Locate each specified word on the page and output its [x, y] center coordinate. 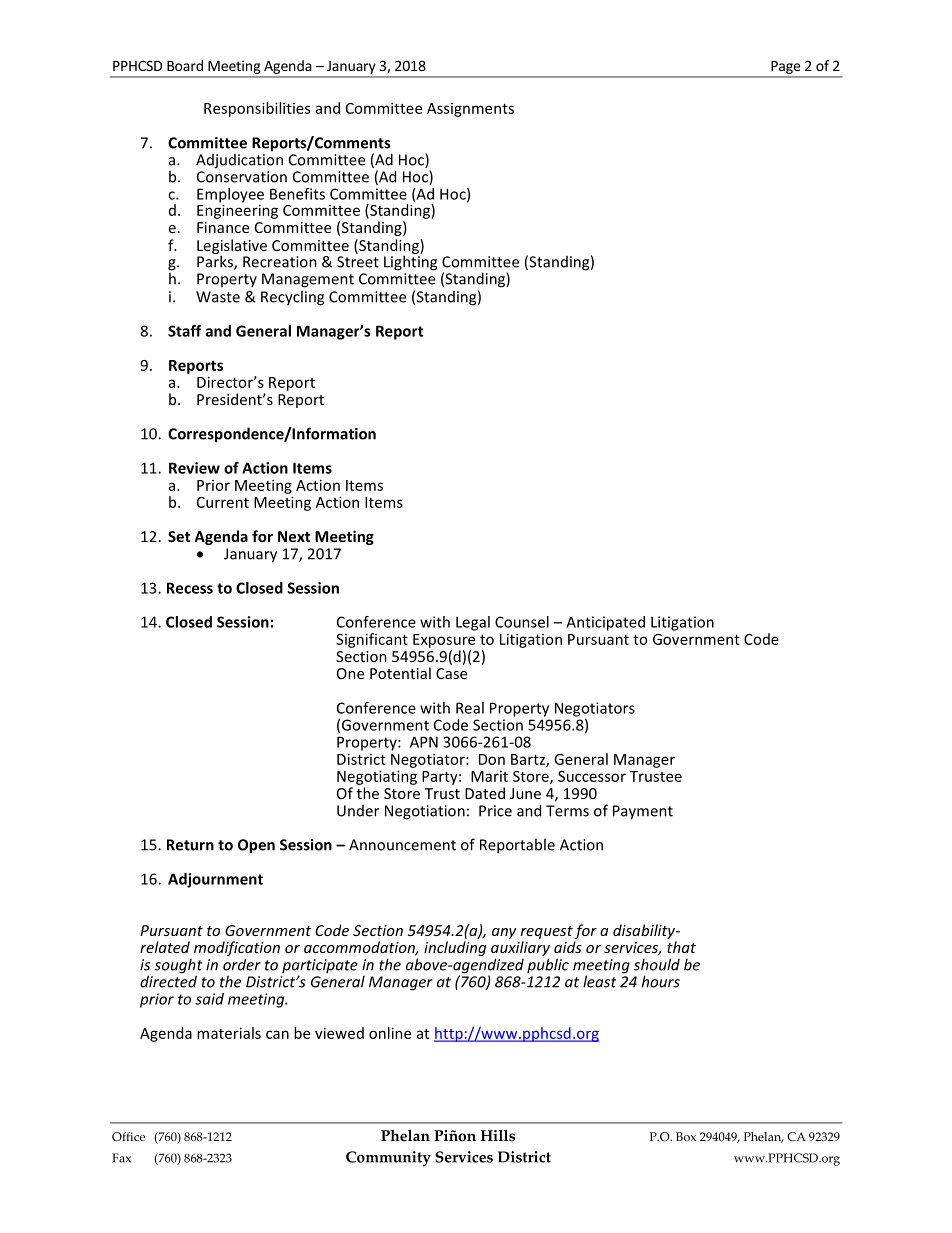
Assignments [470, 110]
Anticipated [605, 623]
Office [128, 1137]
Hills [498, 1136]
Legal [473, 623]
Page [785, 67]
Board [185, 65]
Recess [190, 588]
